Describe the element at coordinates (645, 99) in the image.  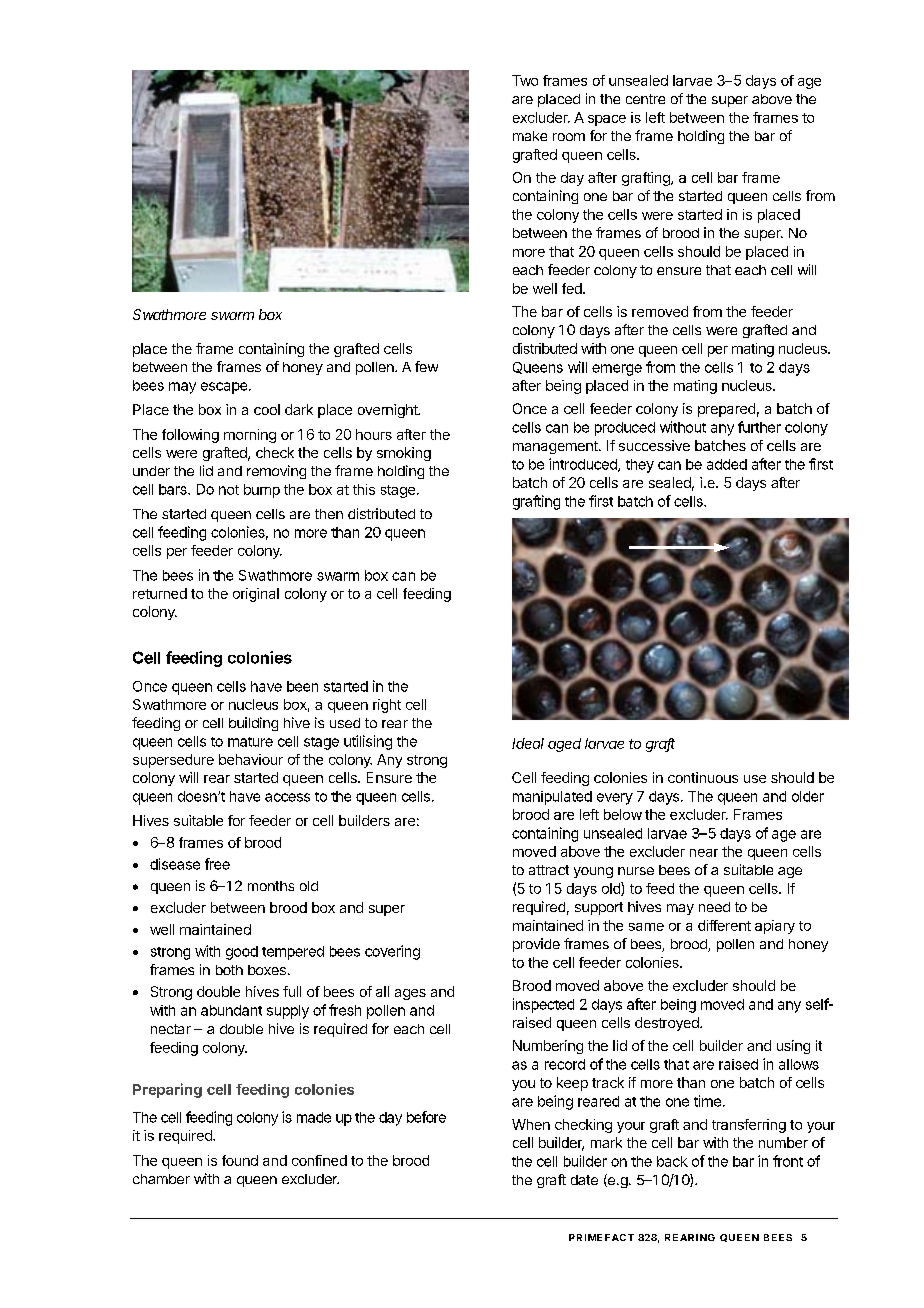
I see `centre` at that location.
